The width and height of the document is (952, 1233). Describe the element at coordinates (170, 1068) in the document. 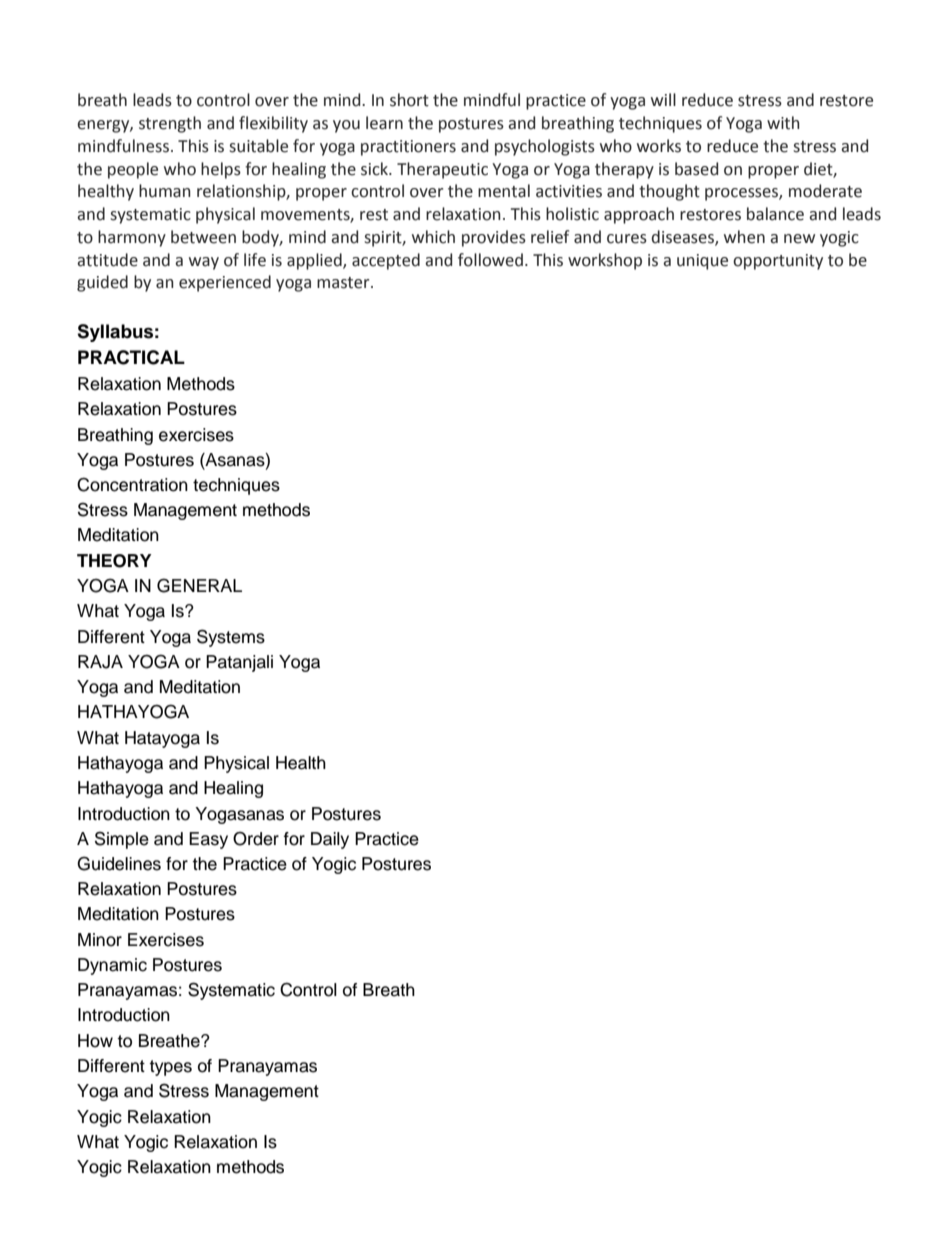

I see `types` at that location.
